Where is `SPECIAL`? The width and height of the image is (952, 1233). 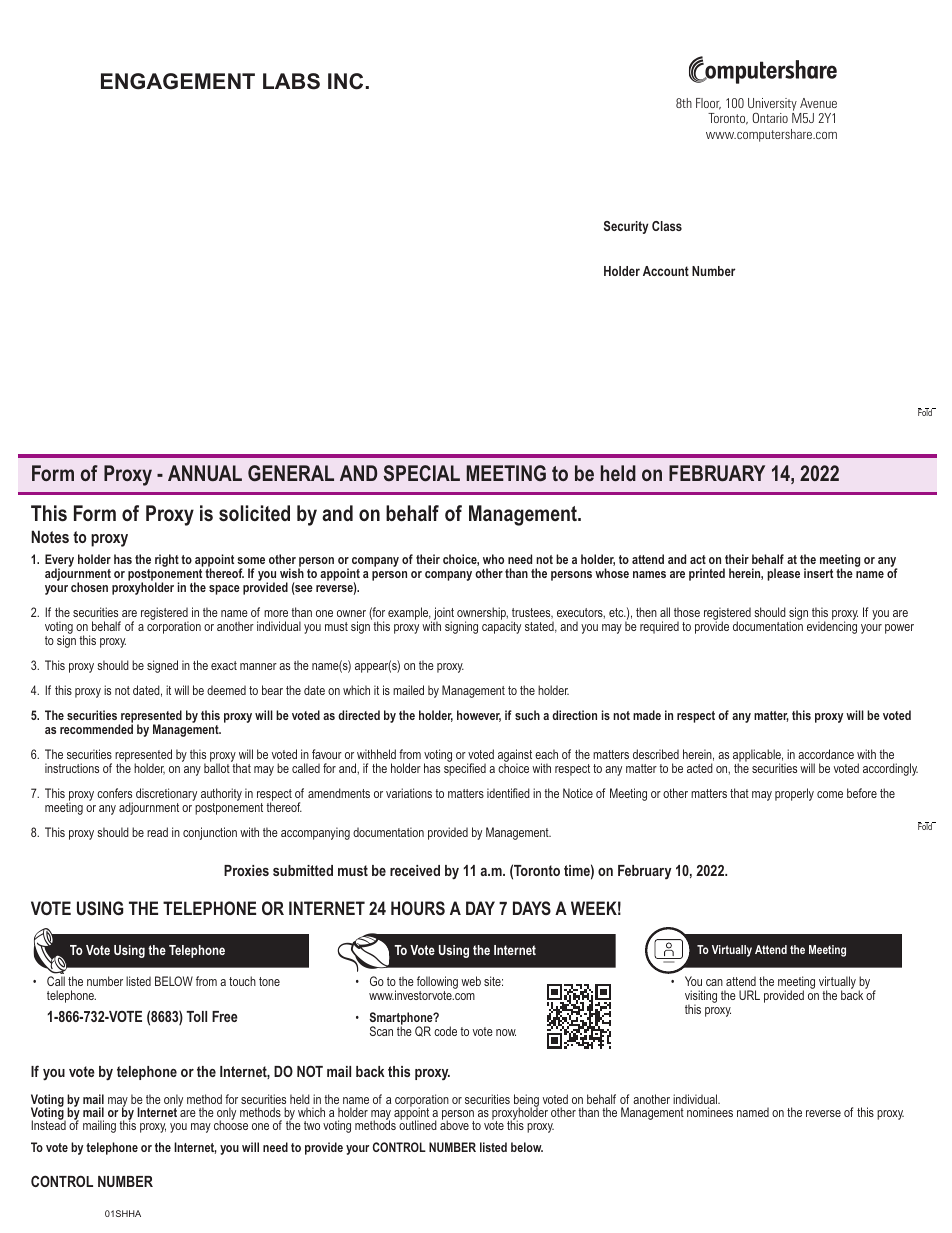
SPECIAL is located at coordinates (422, 473).
